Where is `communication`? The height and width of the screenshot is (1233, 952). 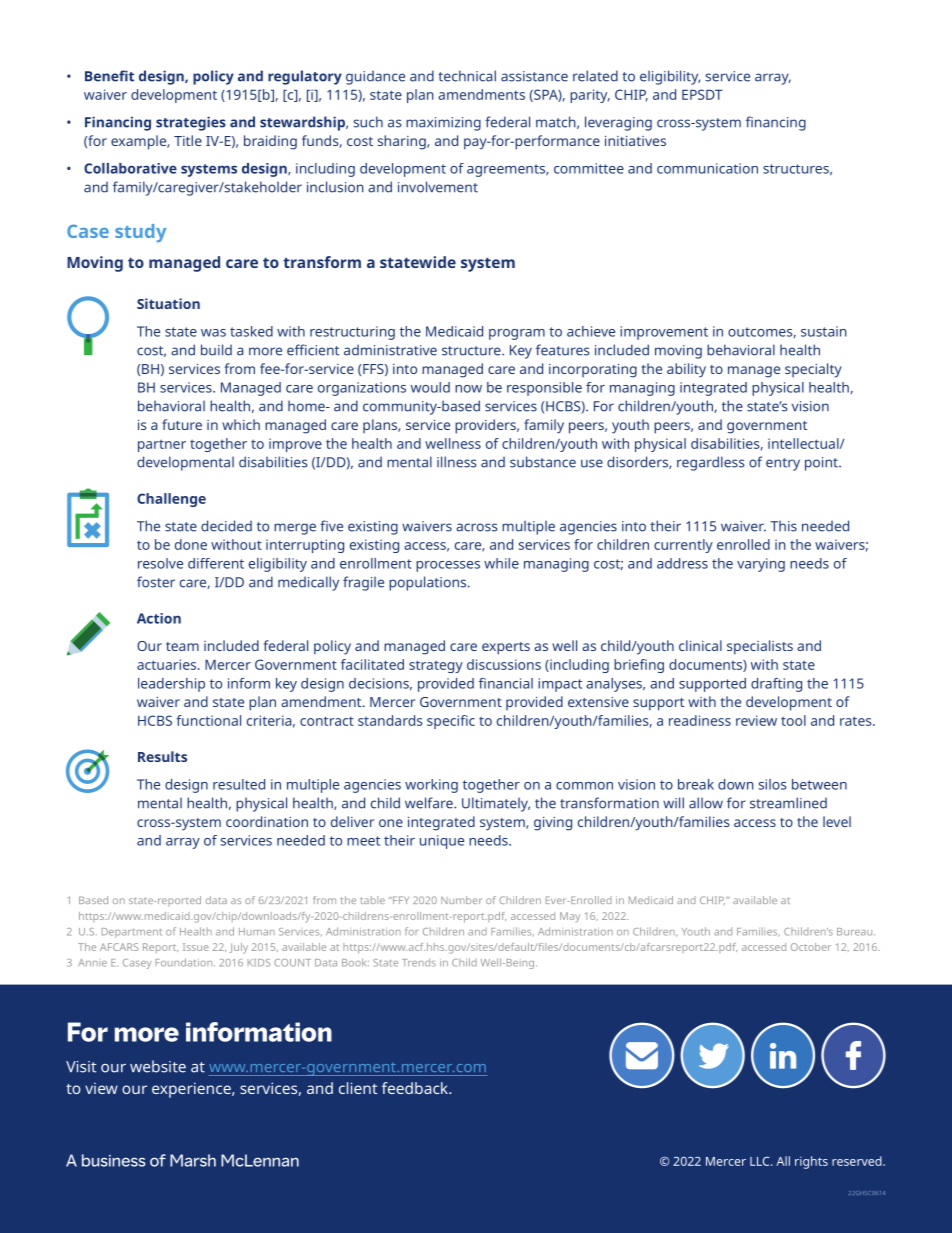
communication is located at coordinates (707, 168).
